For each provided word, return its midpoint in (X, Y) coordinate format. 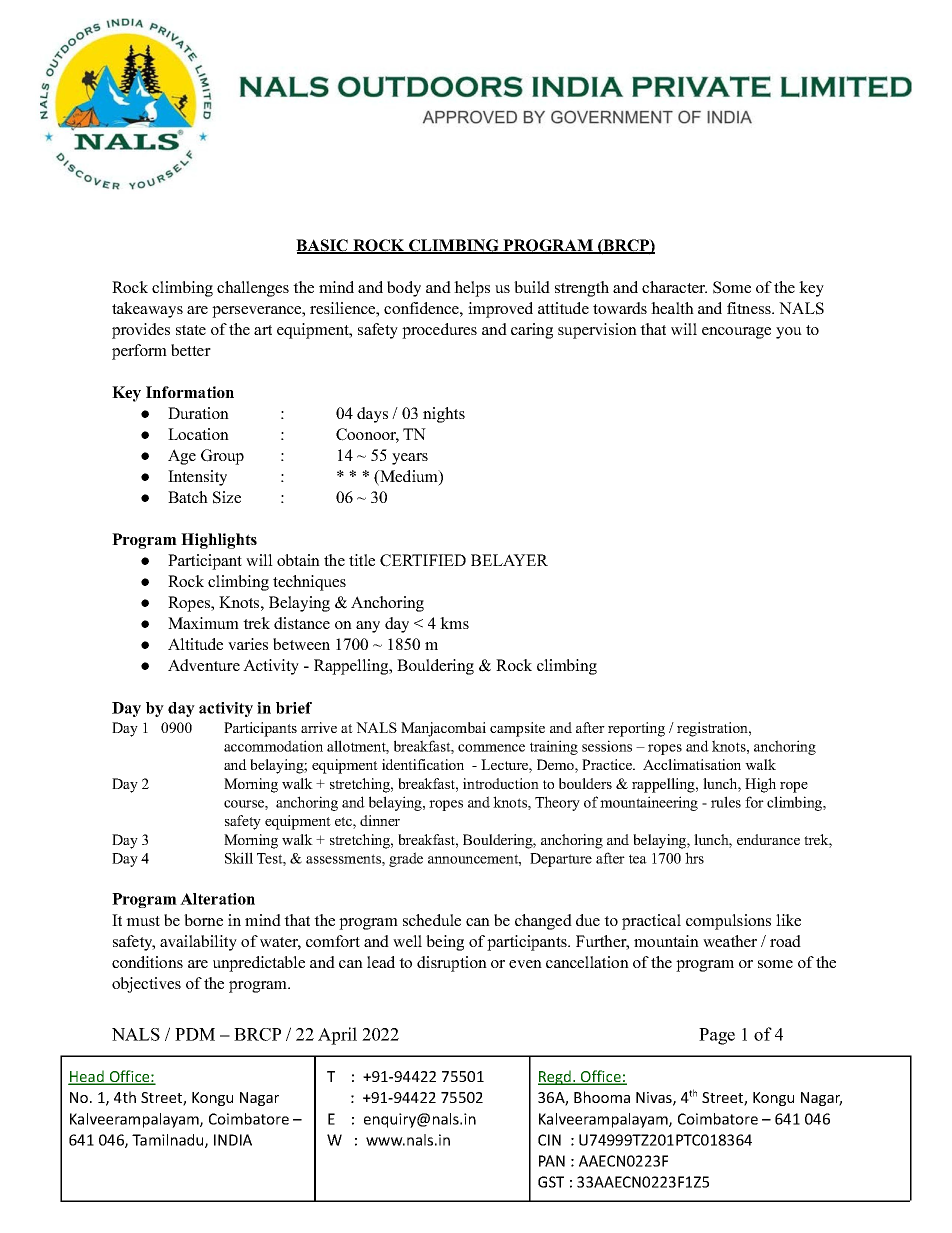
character (674, 287)
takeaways (147, 310)
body (404, 289)
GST (551, 1182)
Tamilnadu (169, 1141)
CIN (549, 1140)
